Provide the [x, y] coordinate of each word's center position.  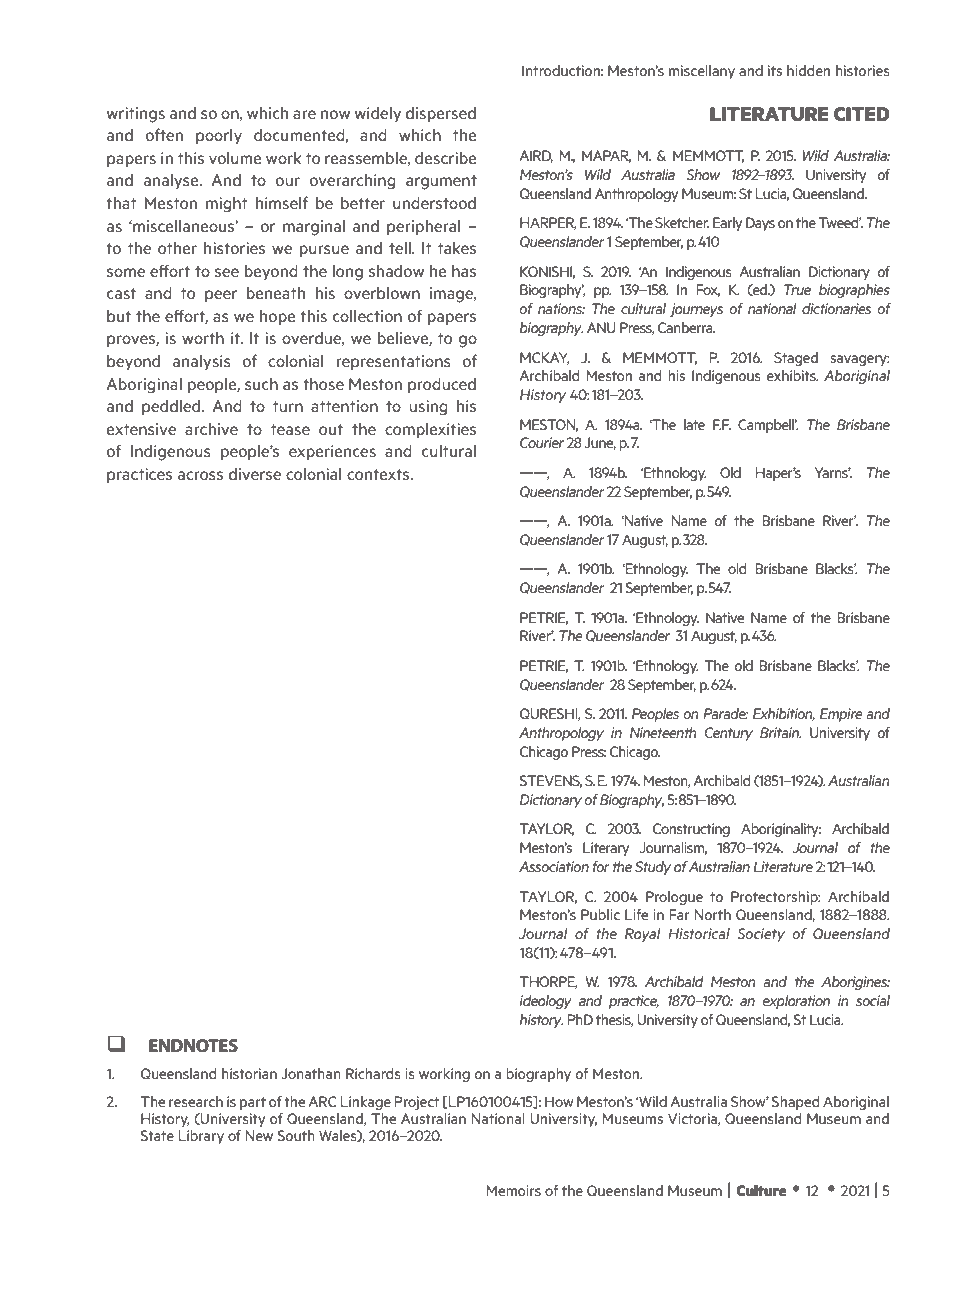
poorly [219, 136]
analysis [202, 362]
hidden [808, 70]
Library [201, 1137]
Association [554, 866]
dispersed [441, 114]
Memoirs [513, 1190]
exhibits [792, 375]
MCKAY [545, 358]
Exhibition [784, 714]
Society [761, 935]
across [200, 475]
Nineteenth [663, 732]
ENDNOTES [193, 1045]
